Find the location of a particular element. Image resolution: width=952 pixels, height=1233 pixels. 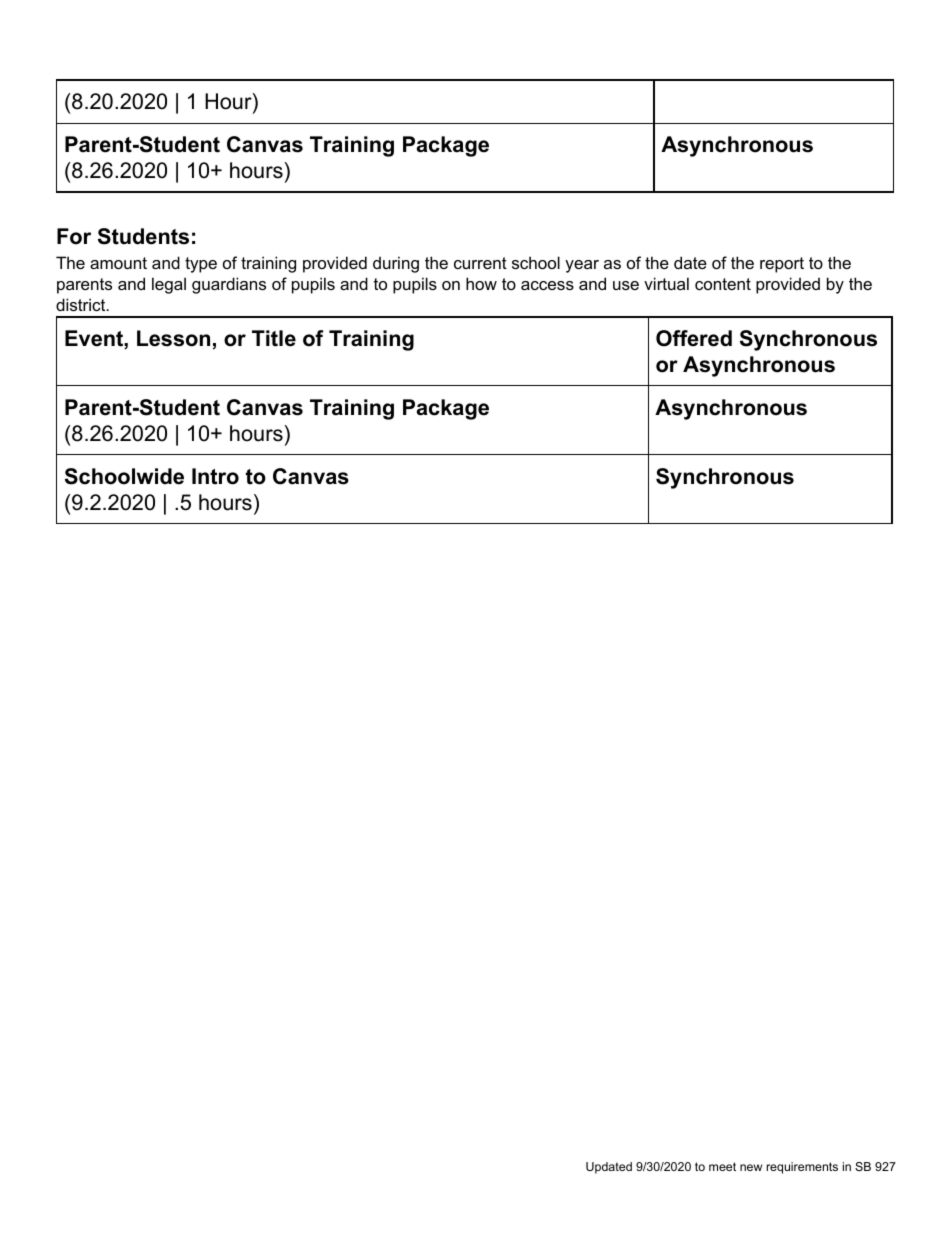

Offered is located at coordinates (694, 338).
